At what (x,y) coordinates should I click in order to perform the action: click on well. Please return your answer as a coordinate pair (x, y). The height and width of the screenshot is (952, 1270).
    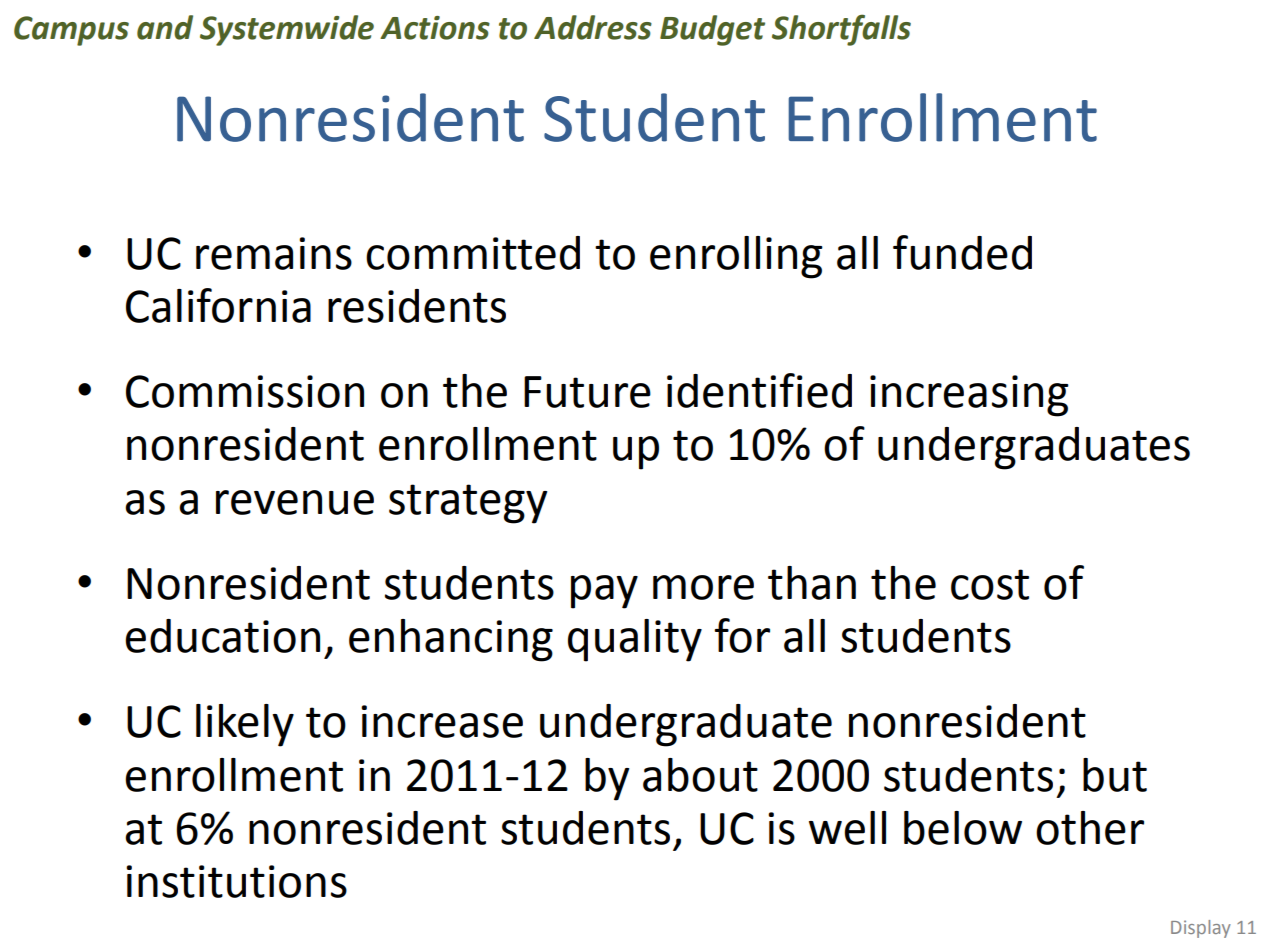
    Looking at the image, I should click on (847, 828).
